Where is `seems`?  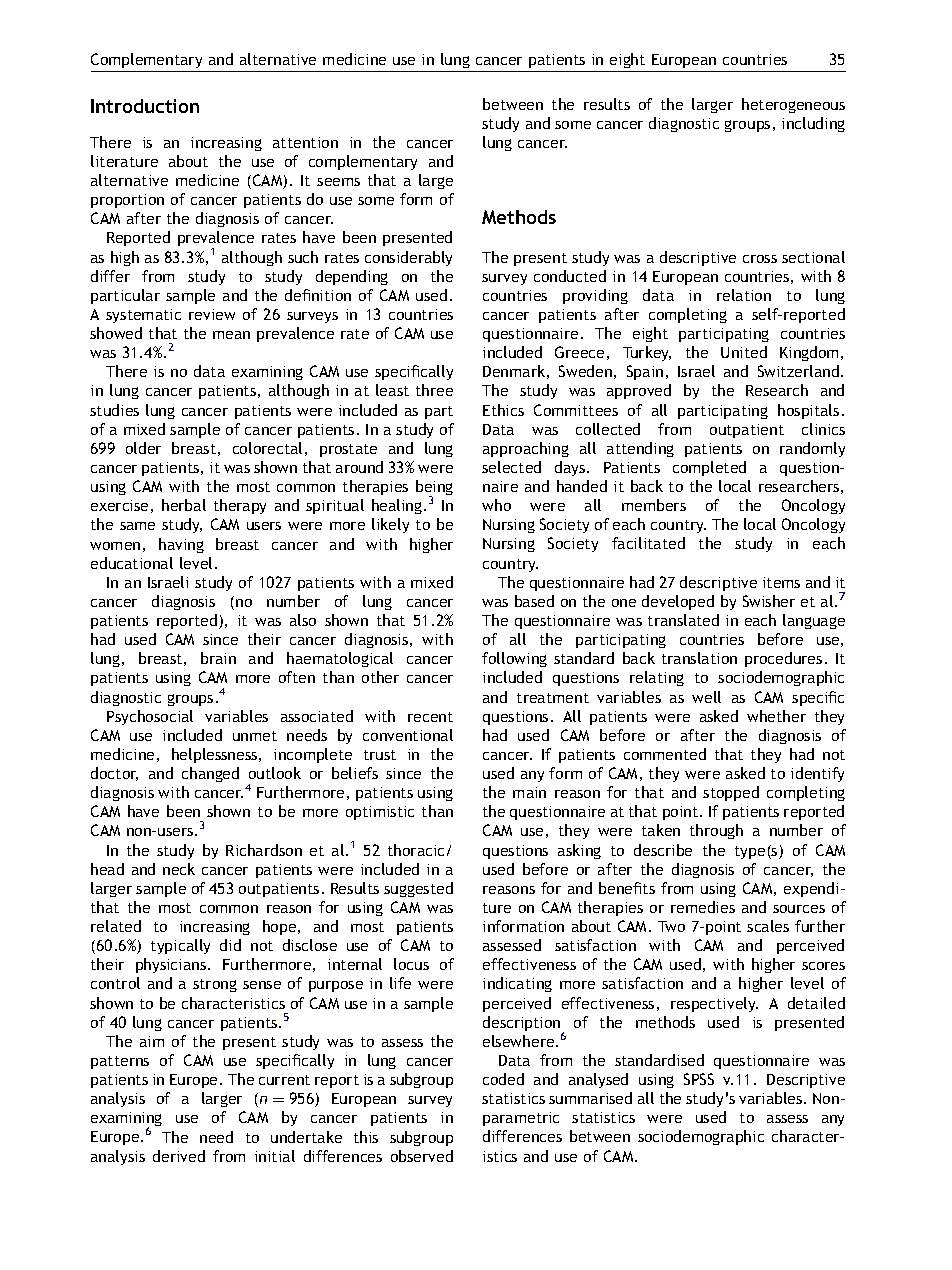
seems is located at coordinates (338, 182).
